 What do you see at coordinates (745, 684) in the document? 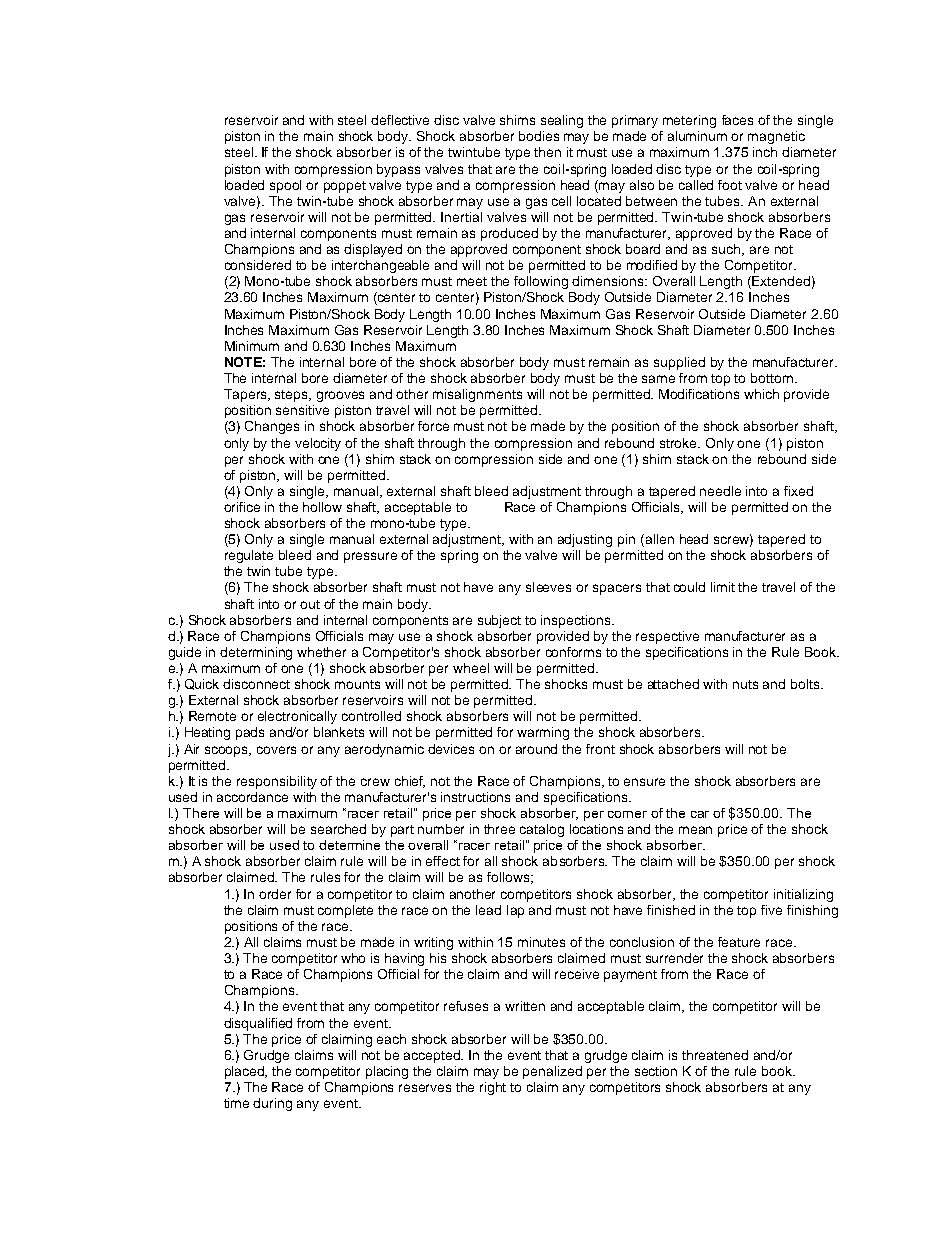
I see `nuts` at bounding box center [745, 684].
